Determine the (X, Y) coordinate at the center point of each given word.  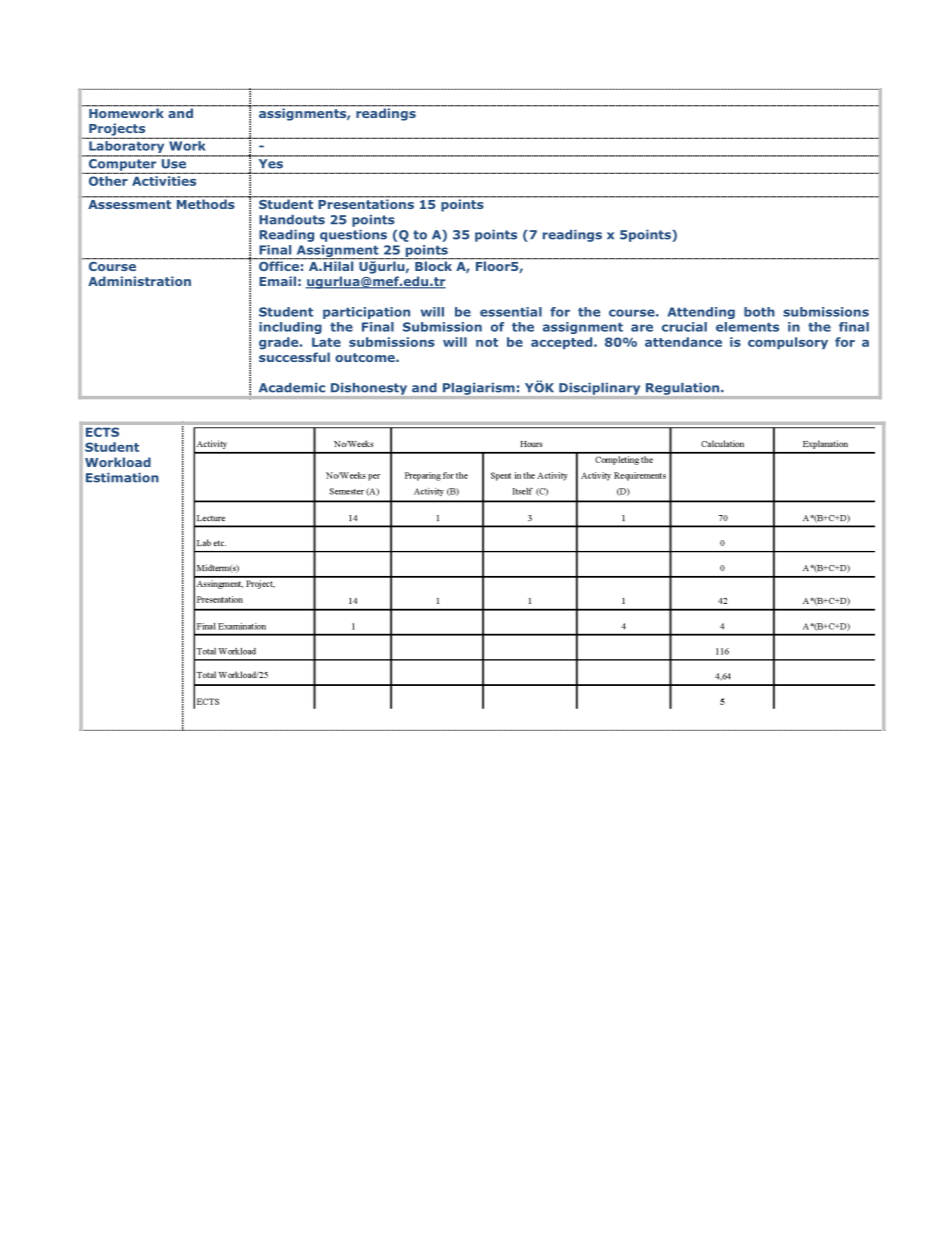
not (487, 342)
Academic (292, 388)
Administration (139, 281)
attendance (683, 342)
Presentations (366, 203)
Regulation (684, 389)
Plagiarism (478, 389)
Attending (701, 313)
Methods (205, 203)
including (290, 328)
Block (433, 265)
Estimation (122, 478)
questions (353, 236)
